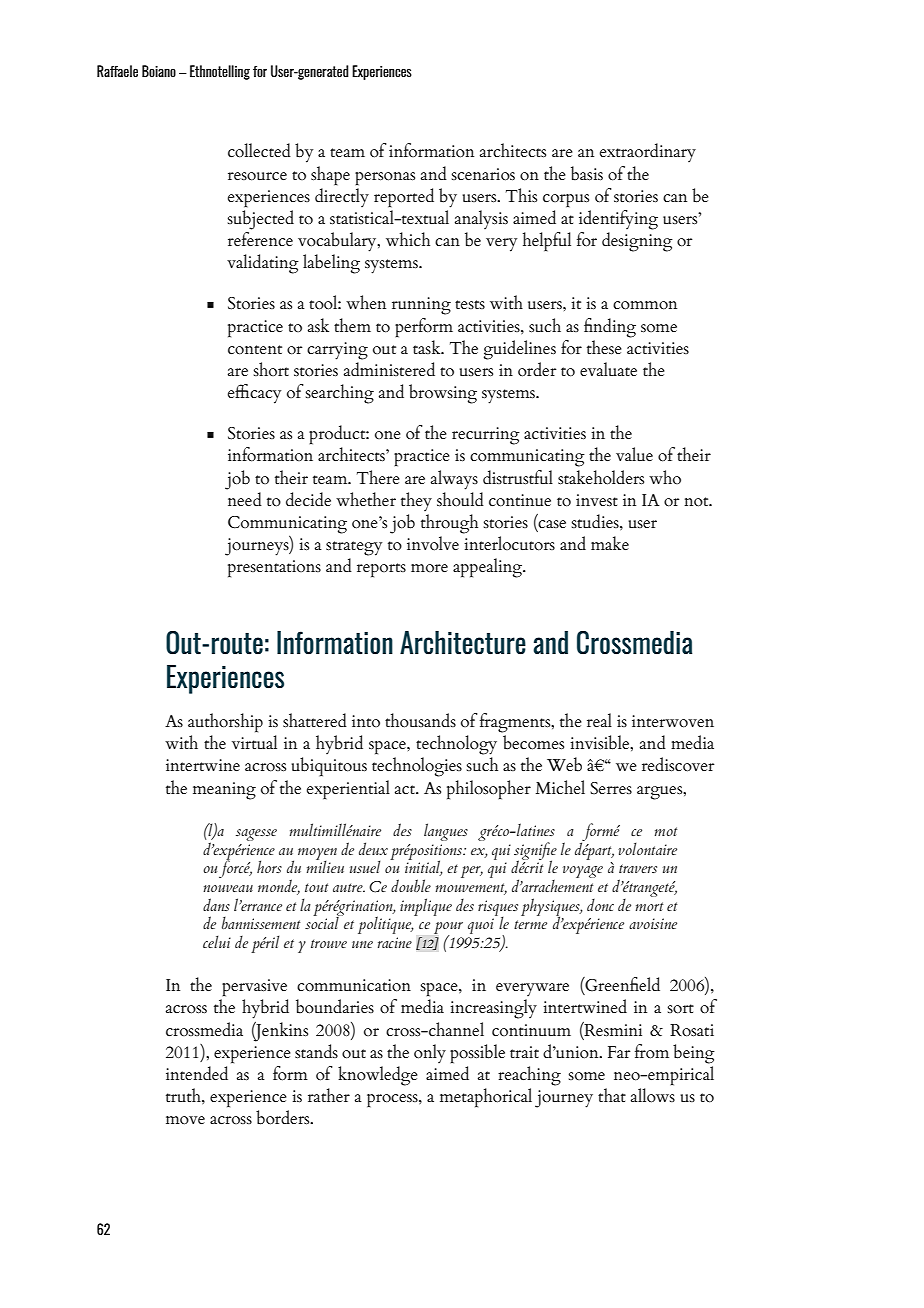 This screenshot has width=924, height=1308. I want to click on task, so click(428, 347).
